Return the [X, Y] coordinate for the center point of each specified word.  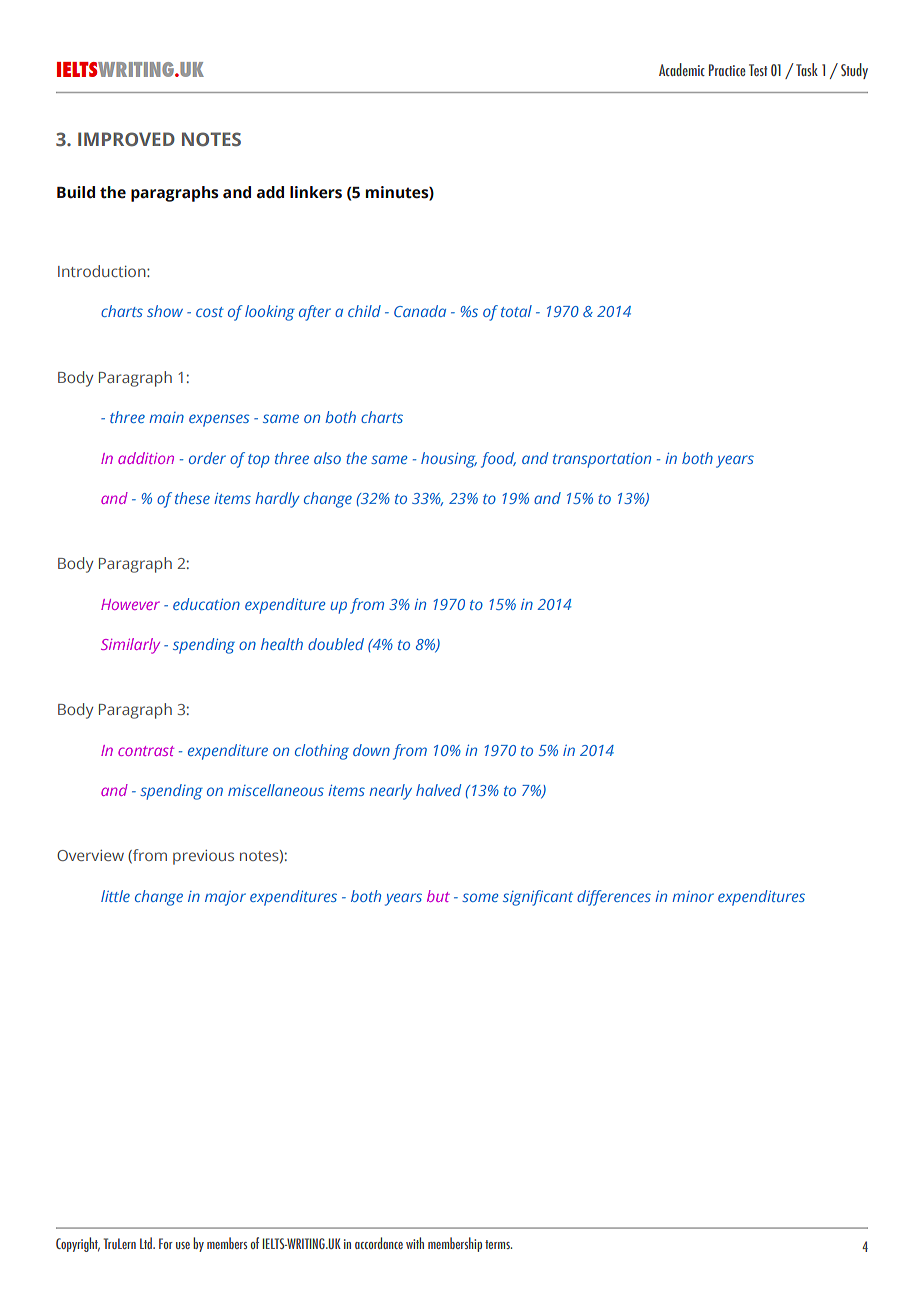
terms [498, 1244]
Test [758, 70]
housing [449, 460]
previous [203, 857]
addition [146, 458]
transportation [602, 460]
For [166, 1243]
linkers [316, 192]
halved [438, 790]
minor [693, 896]
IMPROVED [126, 139]
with [415, 1243]
